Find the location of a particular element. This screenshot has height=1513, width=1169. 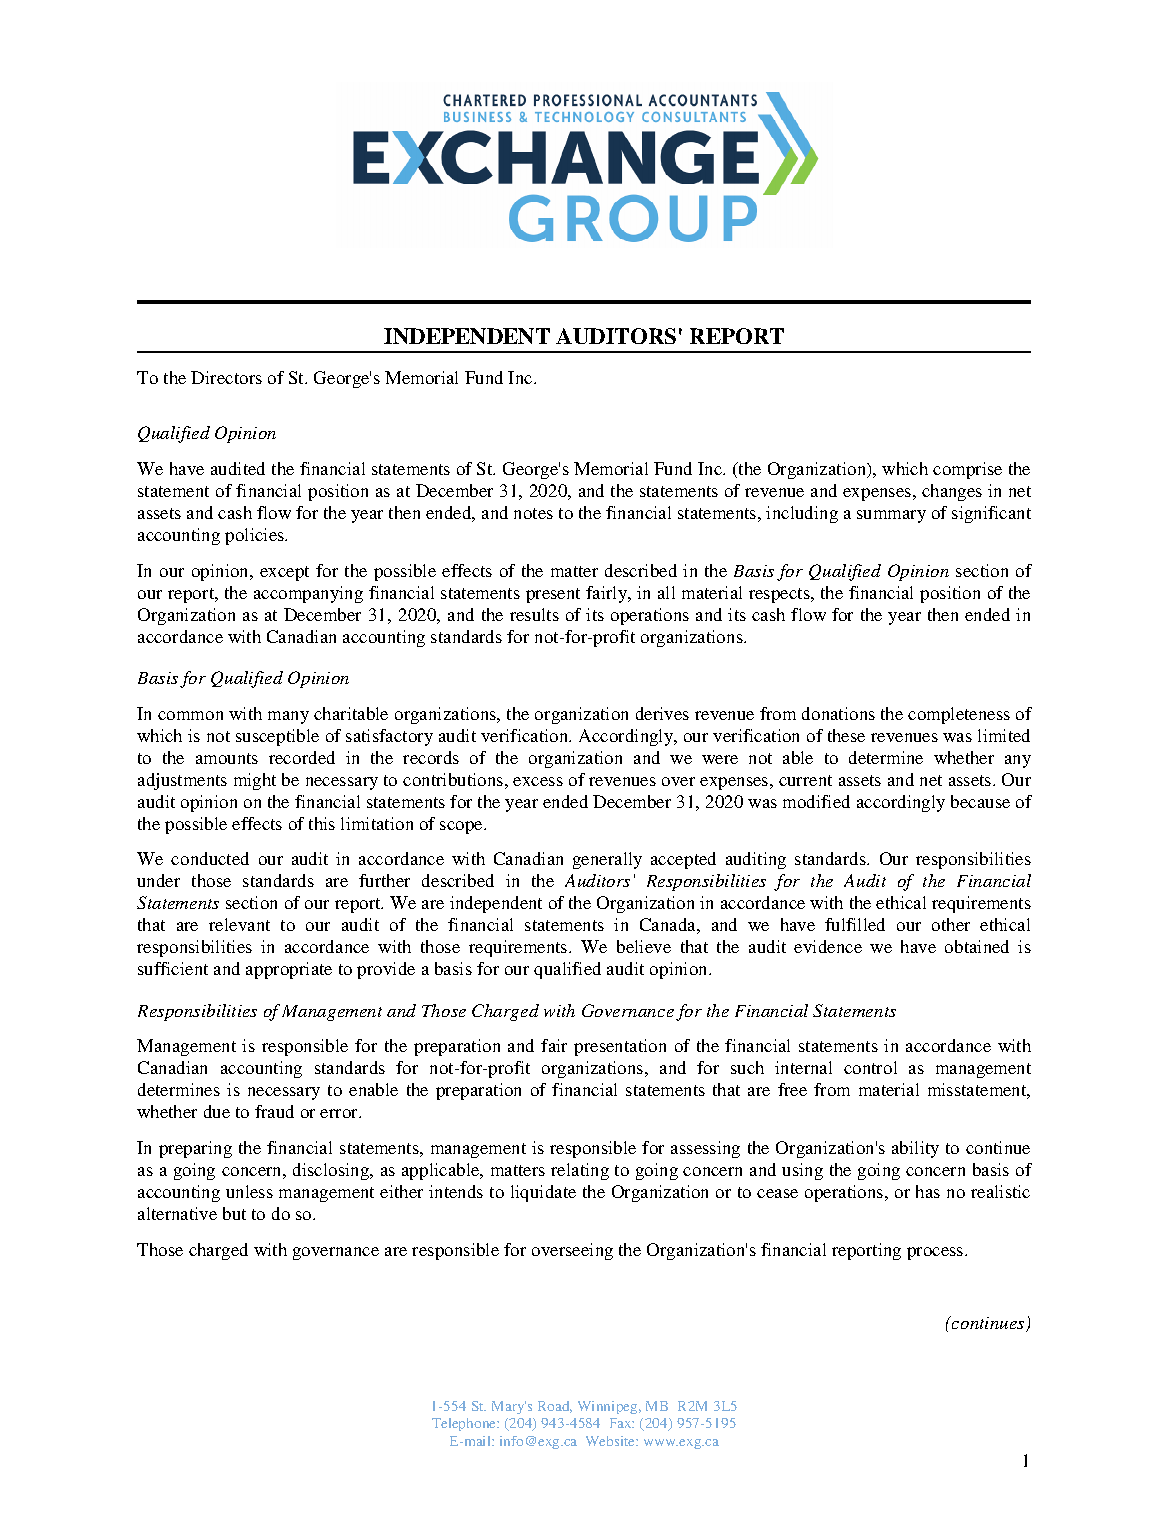

results is located at coordinates (534, 614).
